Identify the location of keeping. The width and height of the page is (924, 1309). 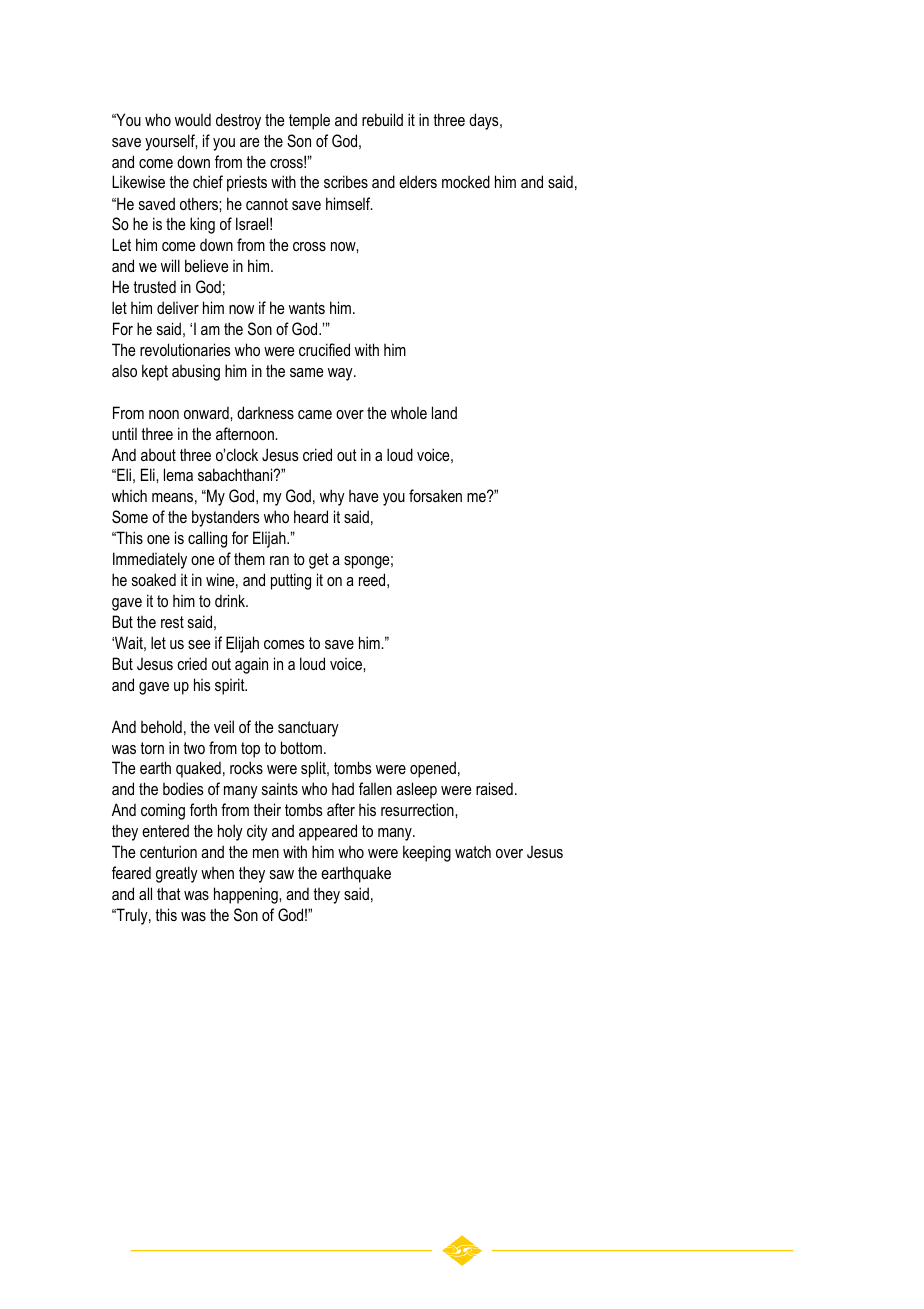
(427, 853).
